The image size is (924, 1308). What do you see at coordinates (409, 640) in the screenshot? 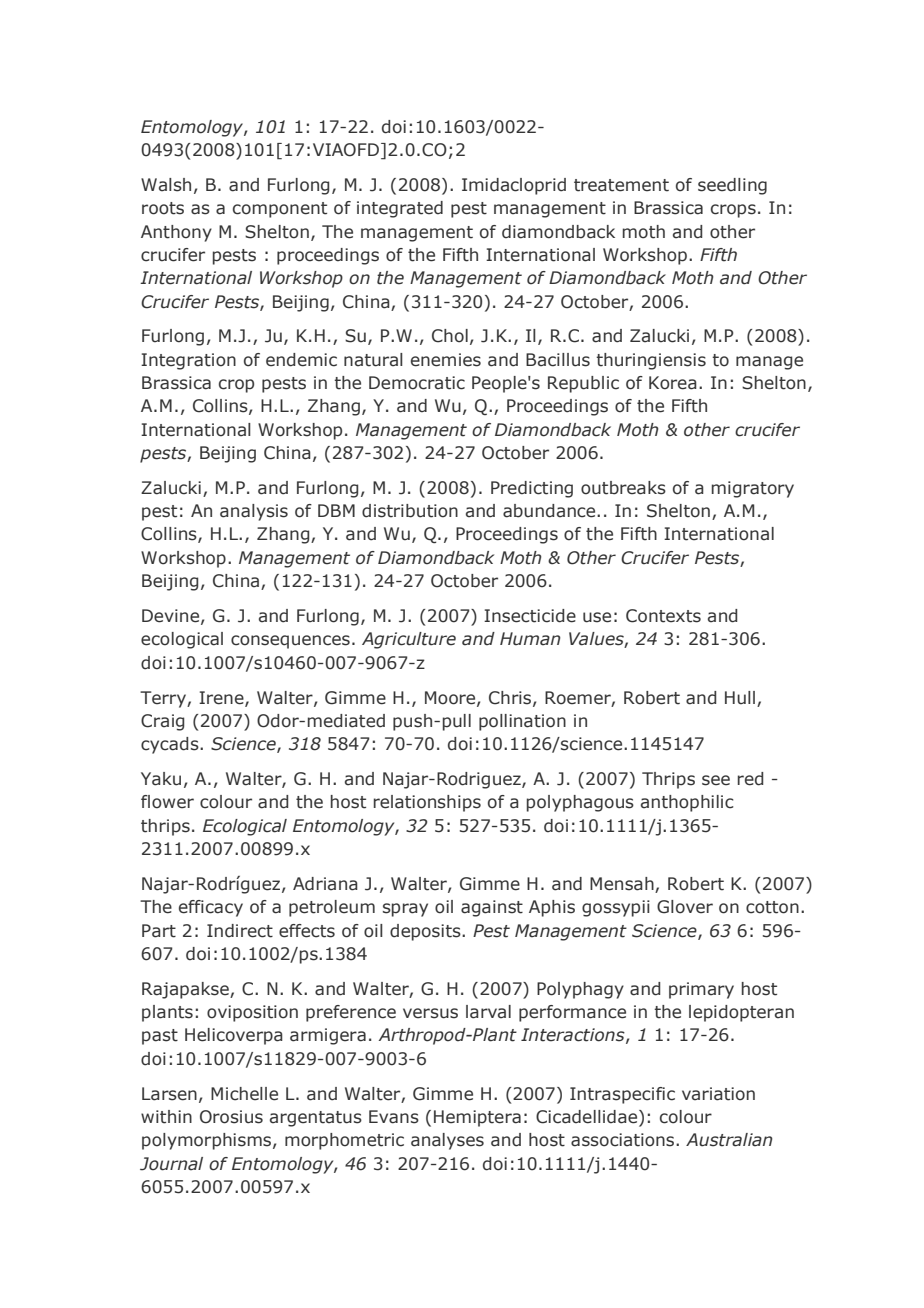
I see `Agriculture` at bounding box center [409, 640].
